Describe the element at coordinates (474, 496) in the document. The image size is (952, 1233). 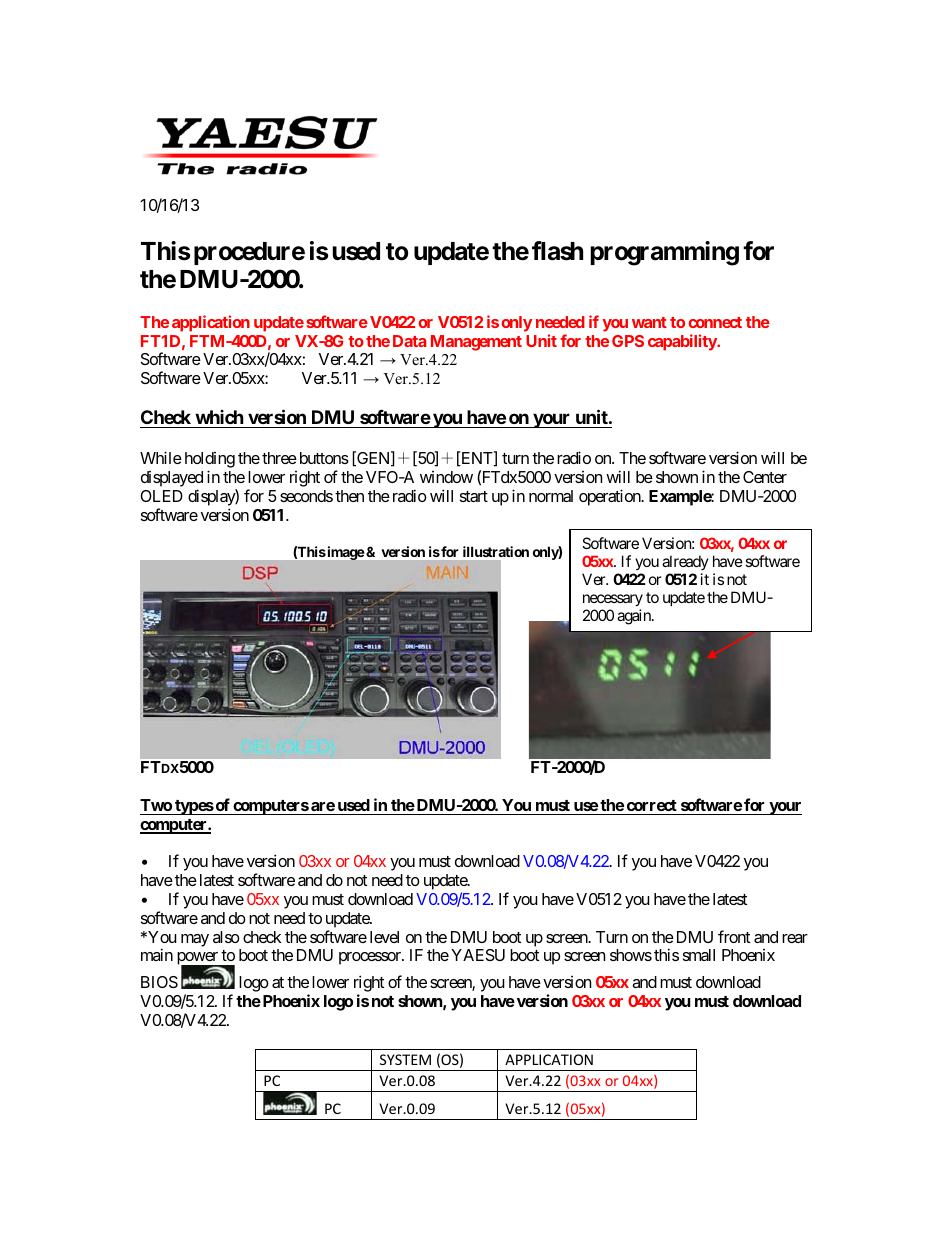
I see `start` at that location.
